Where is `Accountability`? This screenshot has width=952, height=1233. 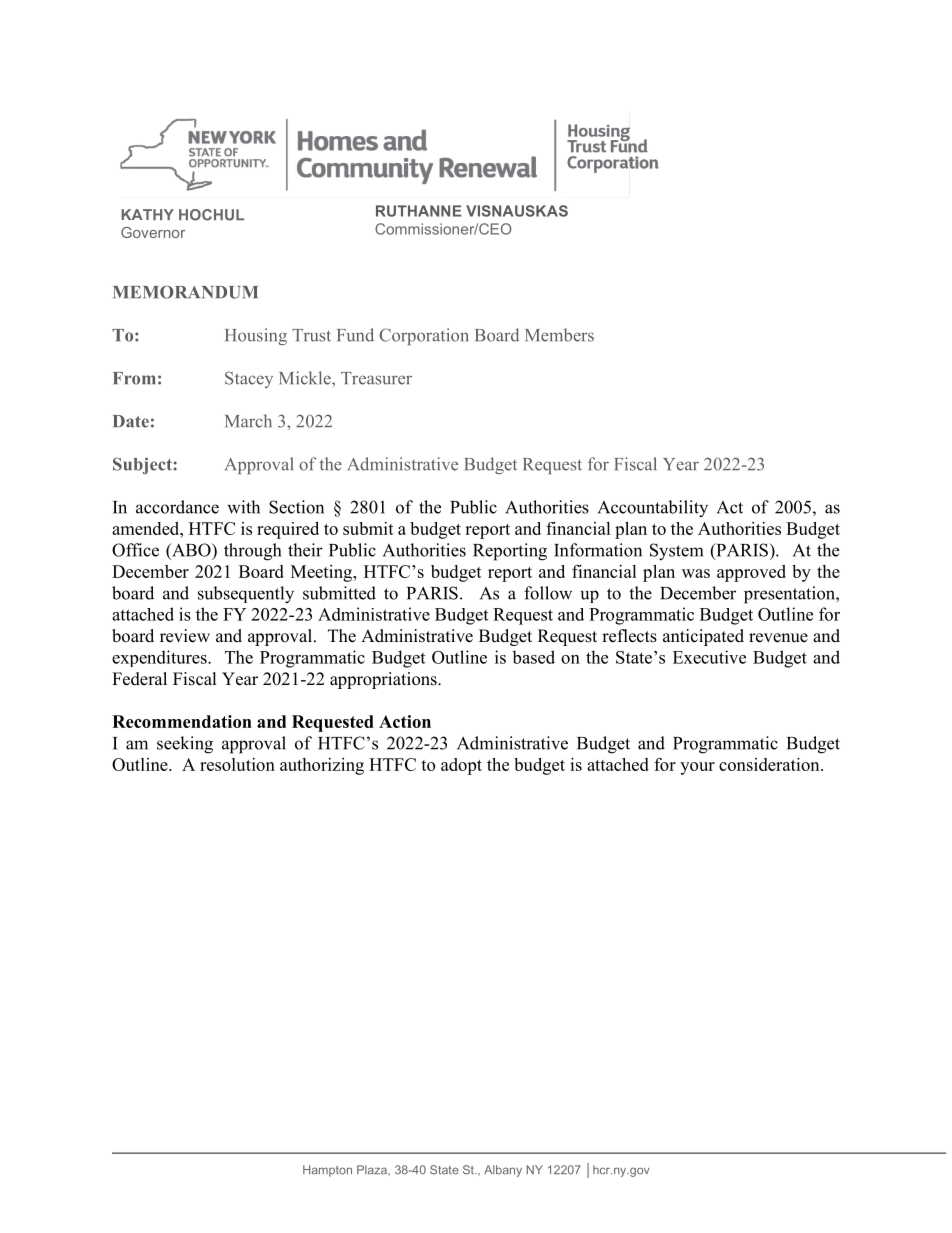 Accountability is located at coordinates (653, 509).
